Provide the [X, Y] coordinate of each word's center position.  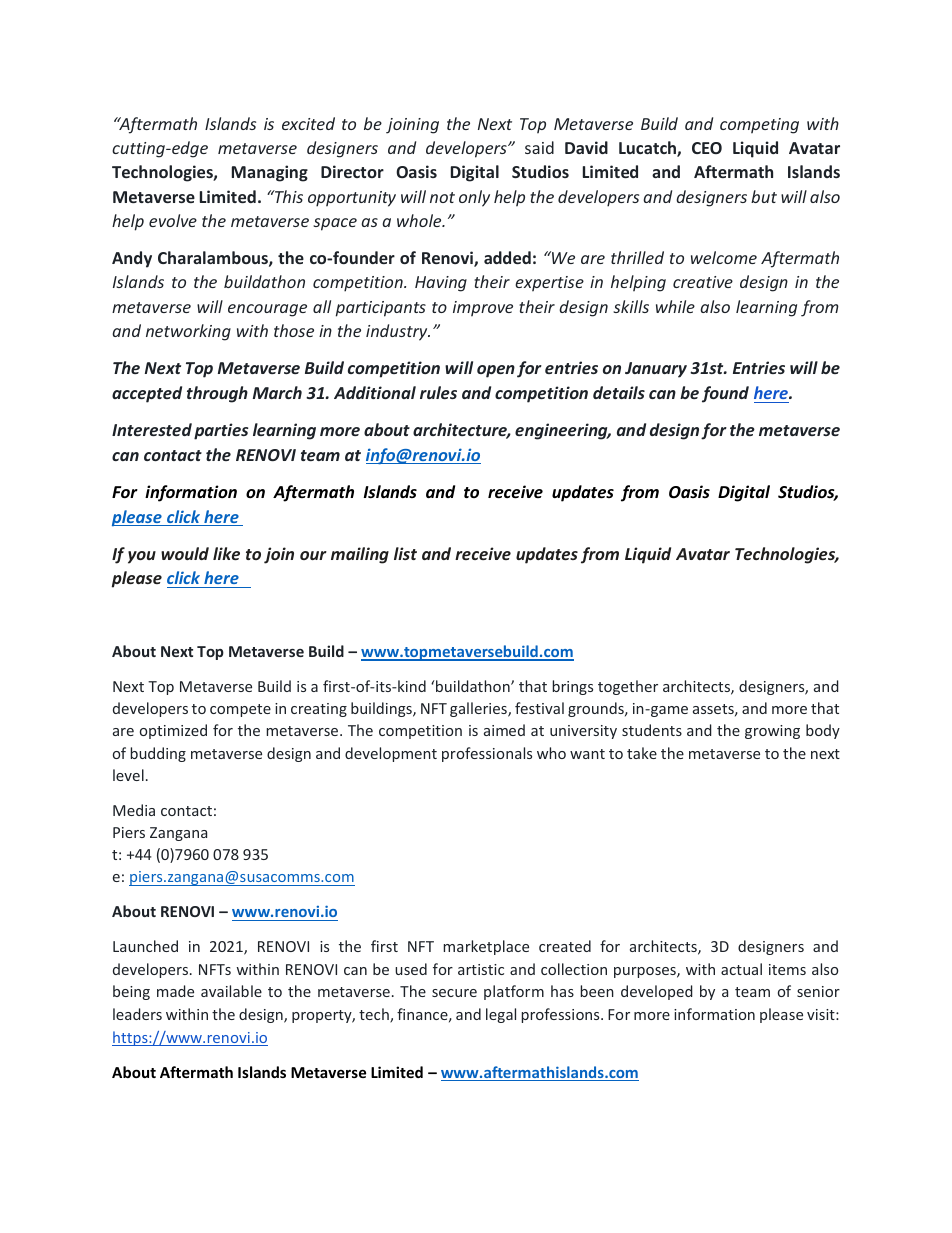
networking [188, 332]
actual [741, 969]
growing [772, 732]
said [539, 147]
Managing [270, 173]
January [656, 370]
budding [158, 754]
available [231, 991]
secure [454, 993]
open [496, 371]
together [628, 687]
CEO [707, 148]
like [226, 553]
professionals [487, 754]
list [405, 553]
